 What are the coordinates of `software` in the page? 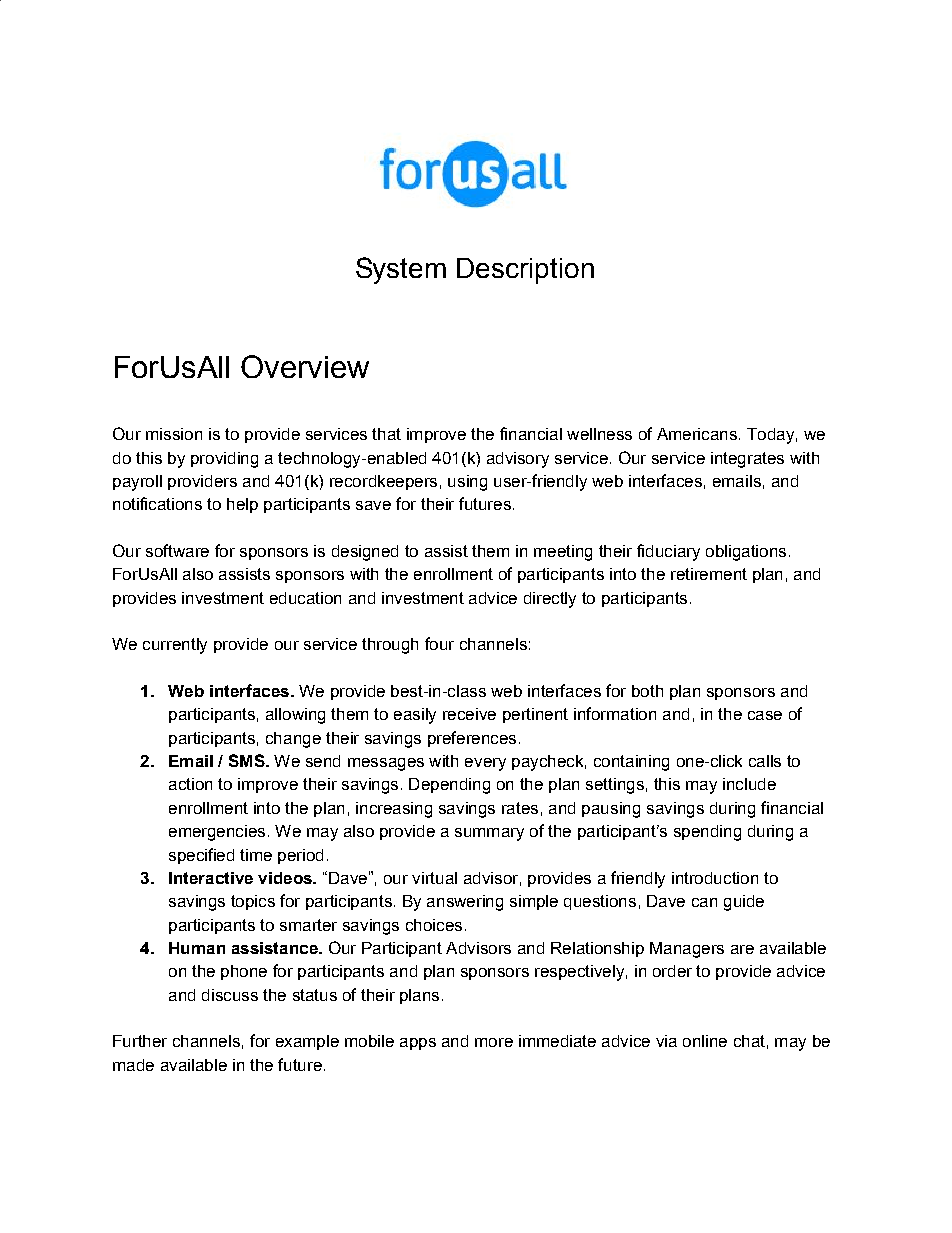 It's located at (177, 550).
